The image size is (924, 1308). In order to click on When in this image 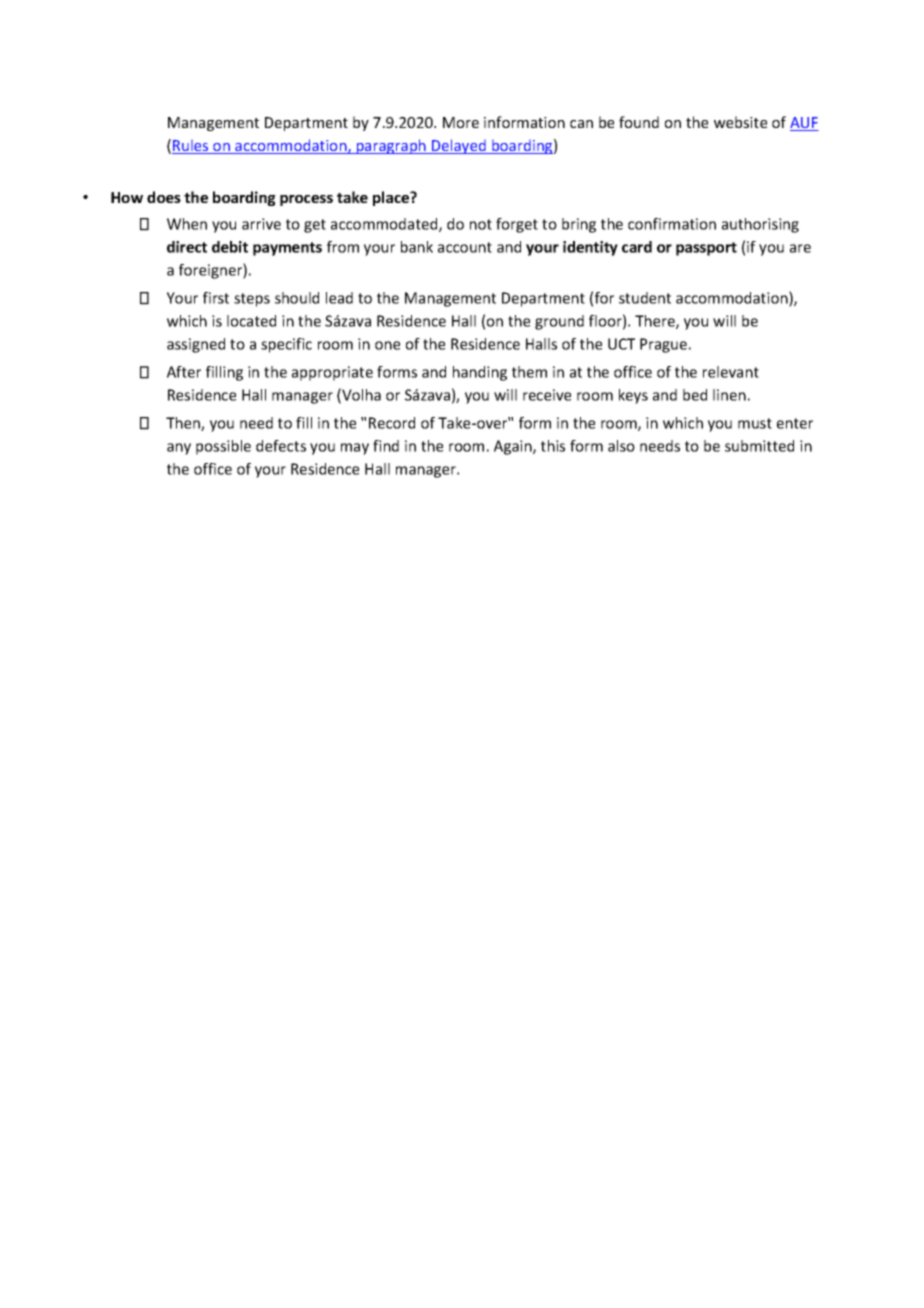, I will do `click(187, 224)`.
